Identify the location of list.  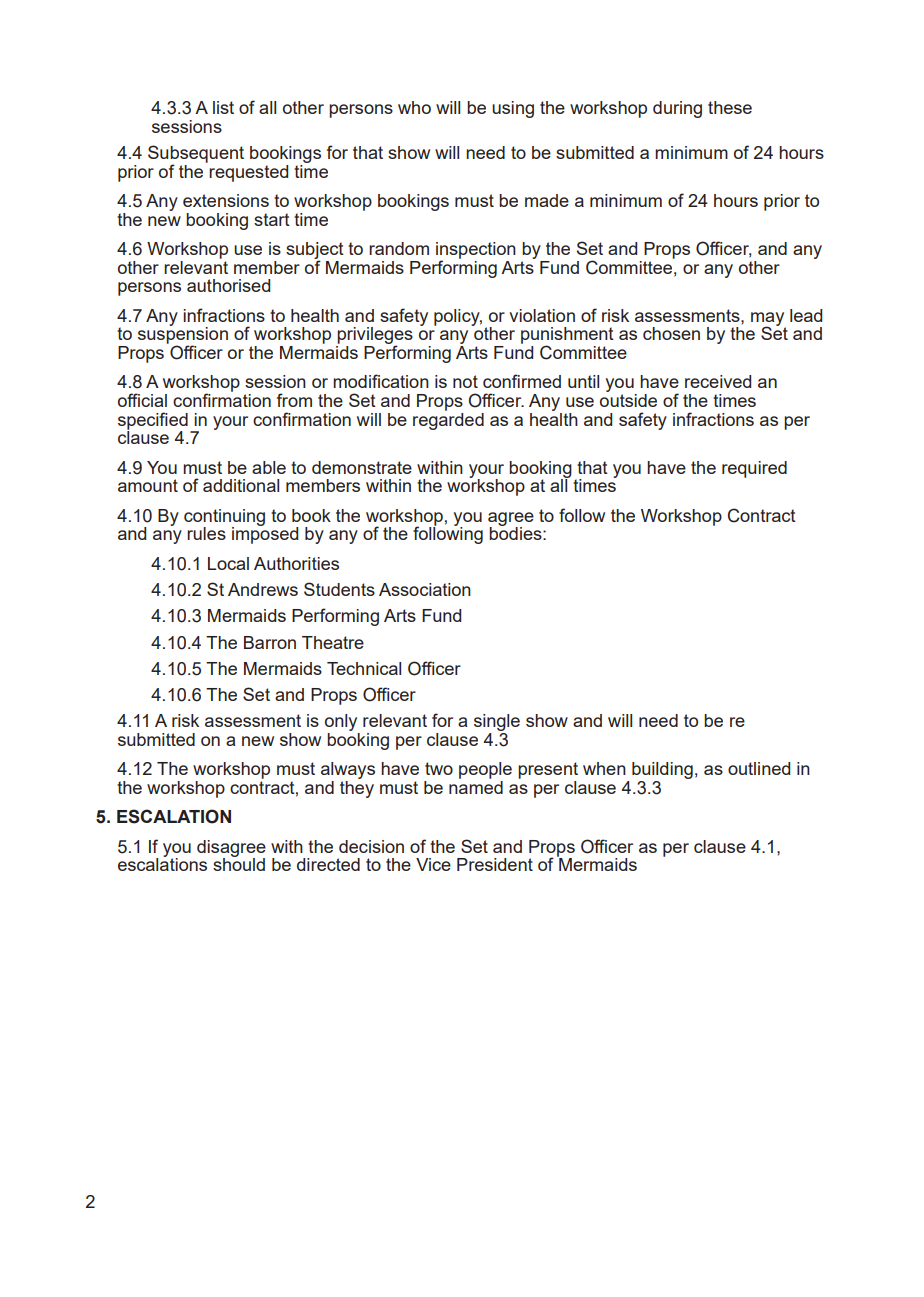
(223, 107).
